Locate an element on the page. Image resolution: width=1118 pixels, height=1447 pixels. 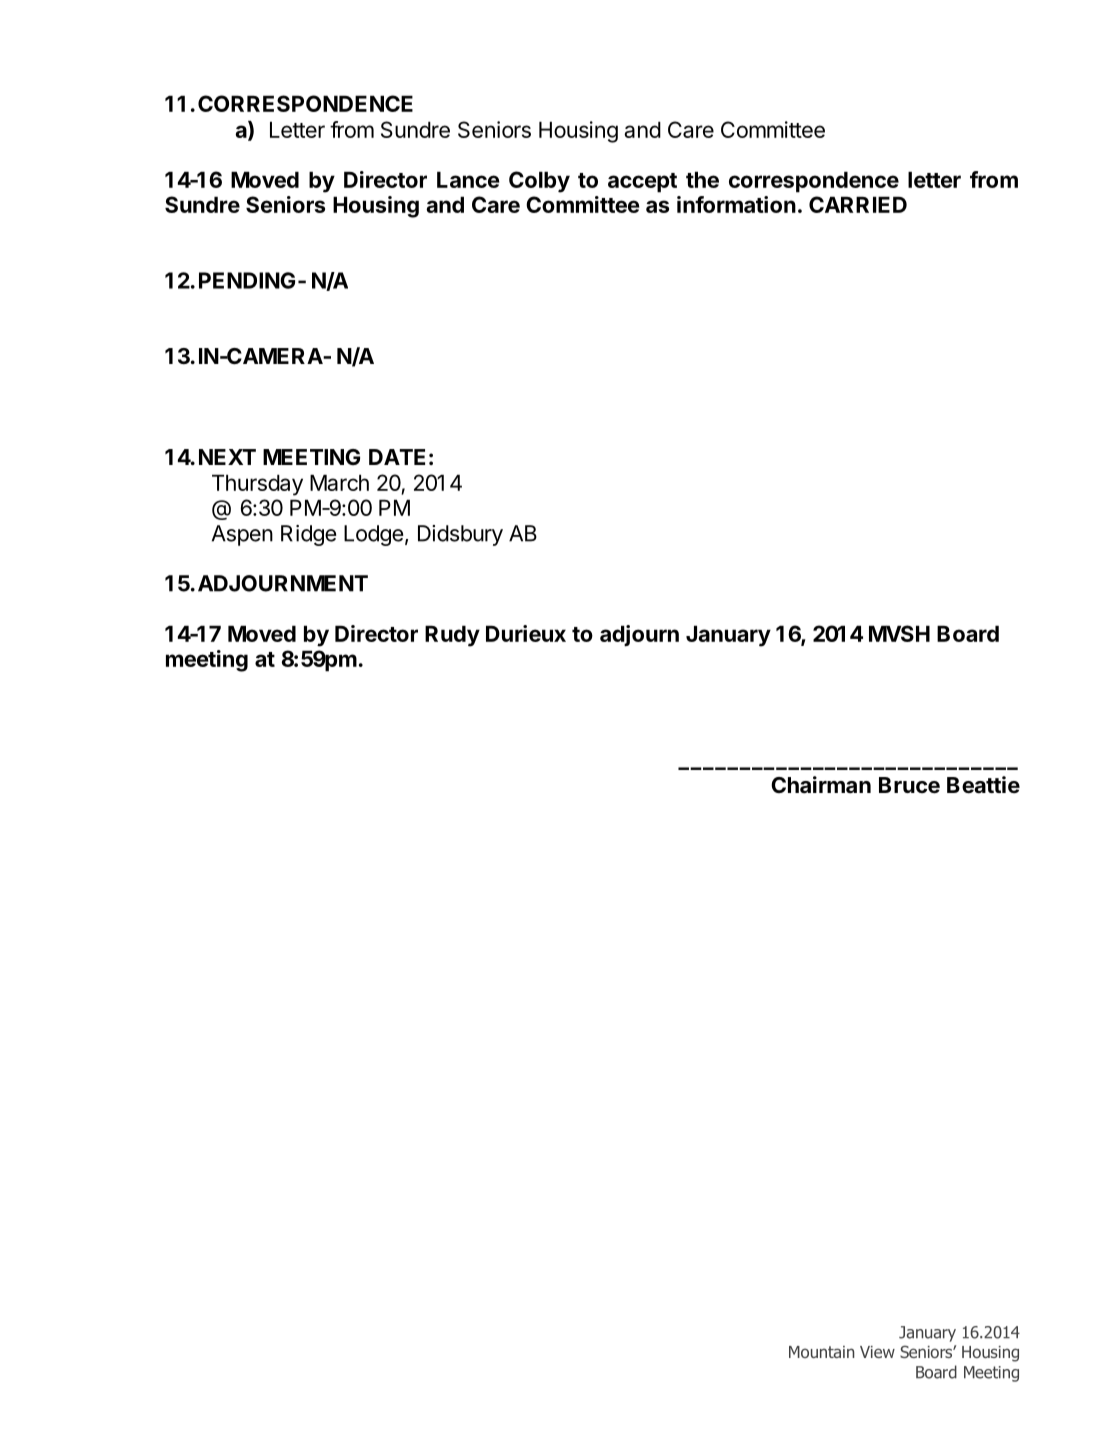
Beattie is located at coordinates (983, 785).
